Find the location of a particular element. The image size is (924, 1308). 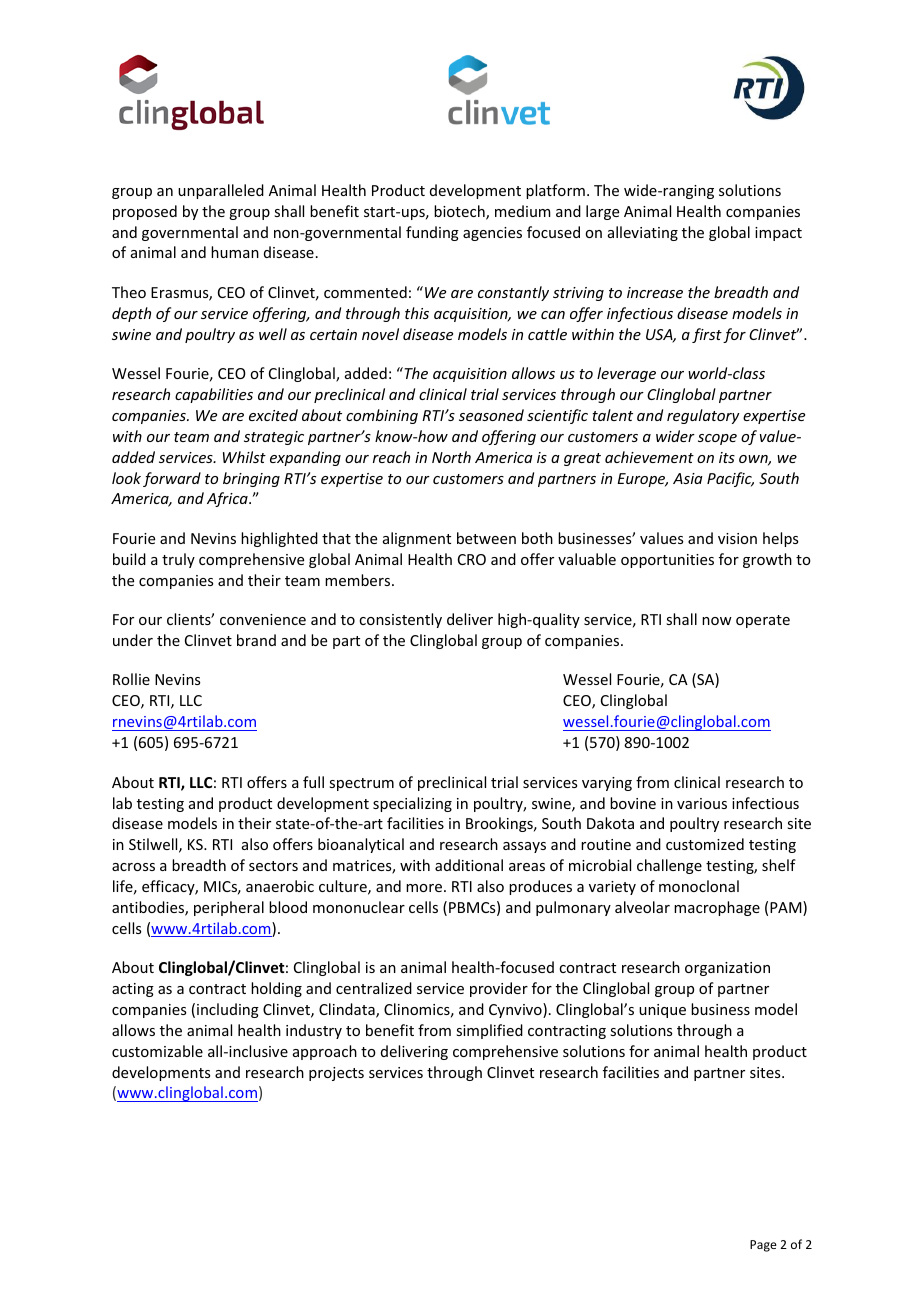

alleviating is located at coordinates (643, 233).
